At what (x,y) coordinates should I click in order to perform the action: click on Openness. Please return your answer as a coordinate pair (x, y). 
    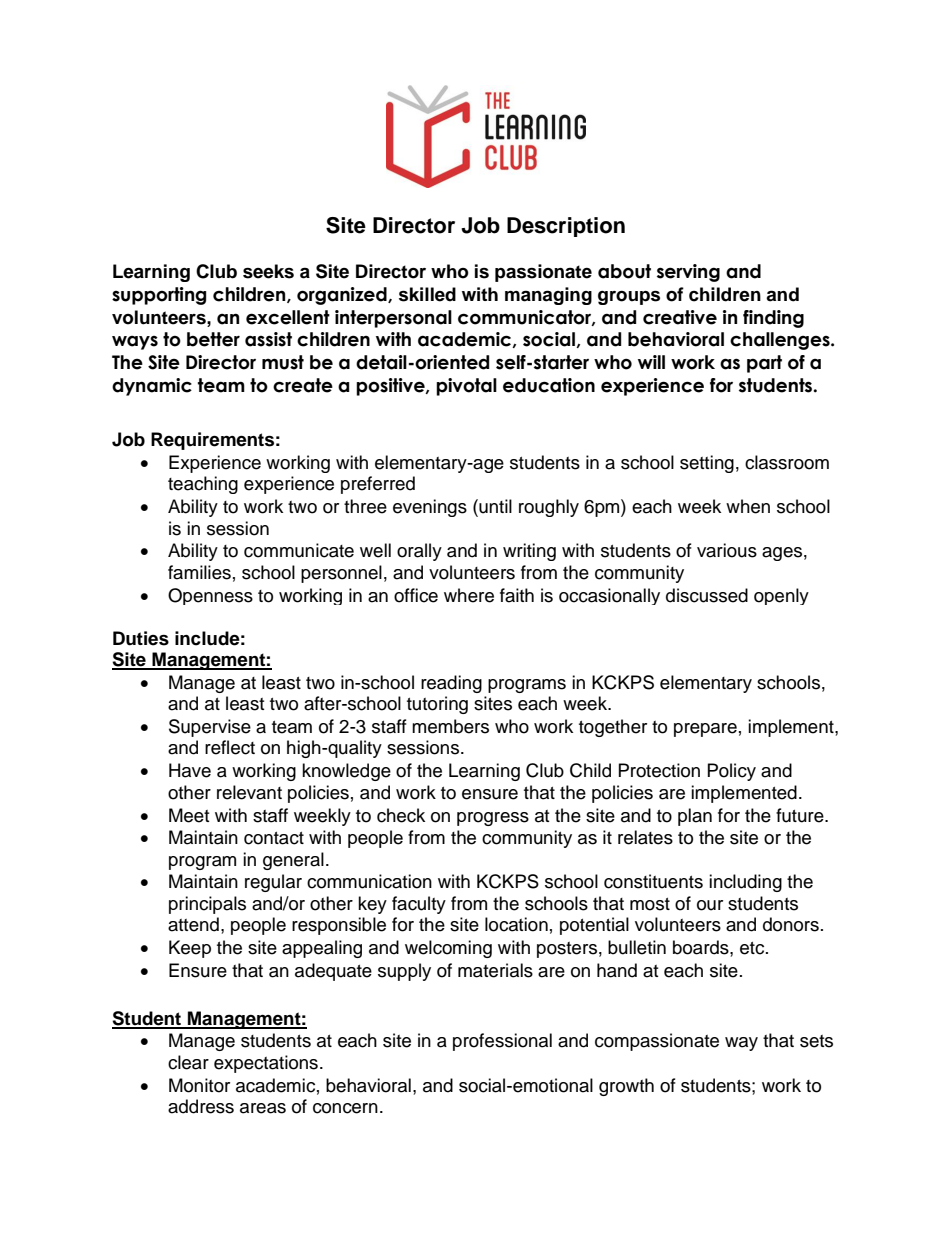
    Looking at the image, I should click on (210, 596).
